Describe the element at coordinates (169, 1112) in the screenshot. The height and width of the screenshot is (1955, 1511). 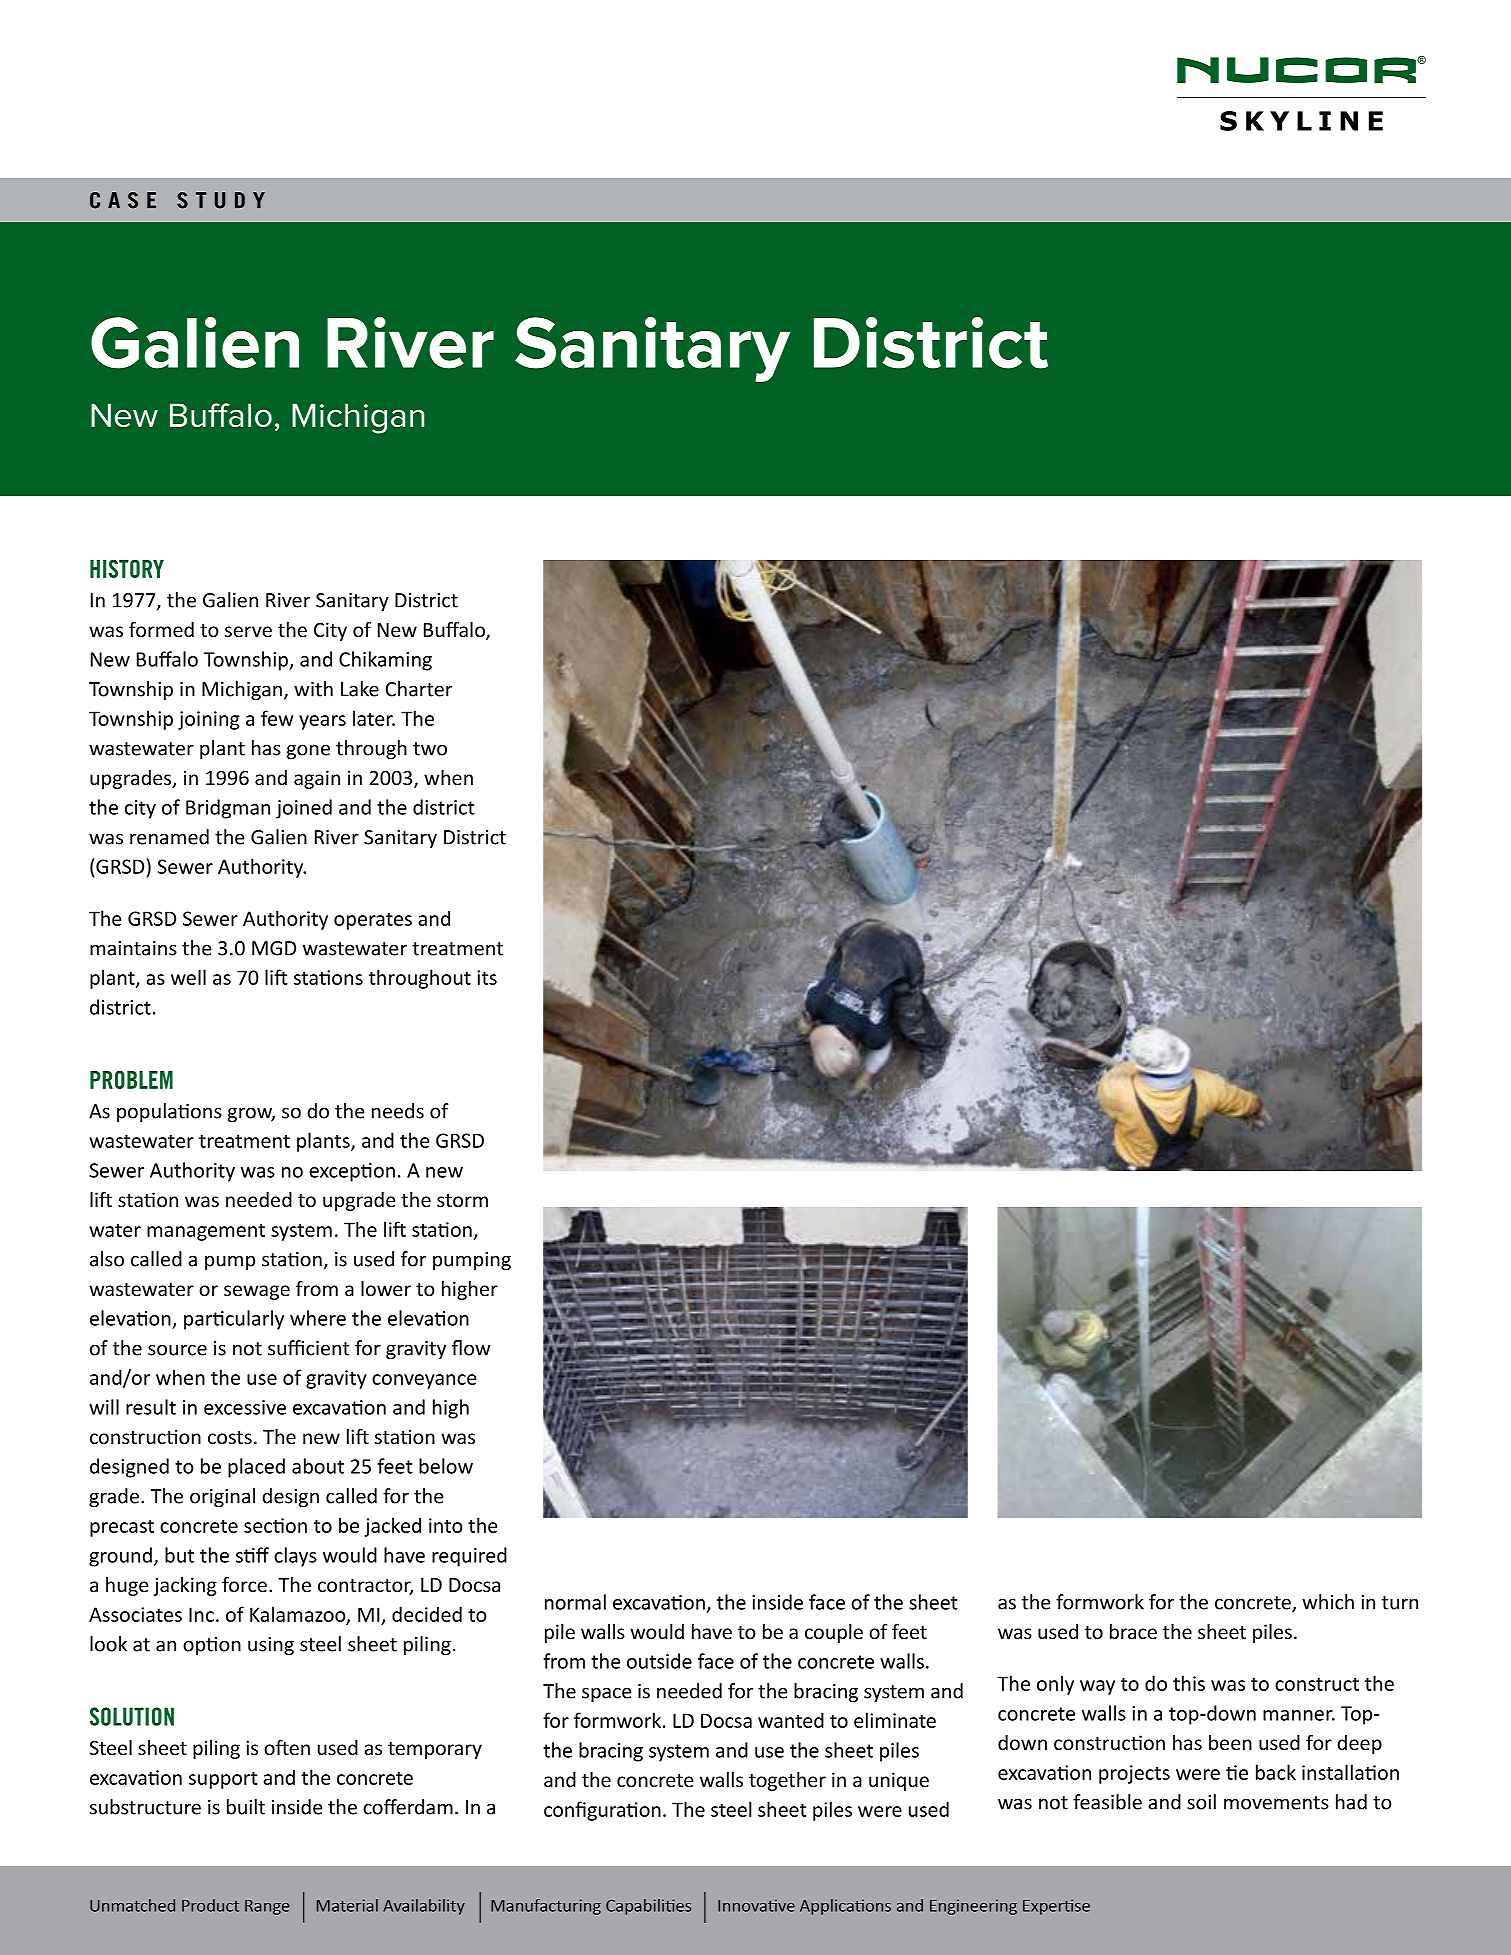
I see `populations` at that location.
